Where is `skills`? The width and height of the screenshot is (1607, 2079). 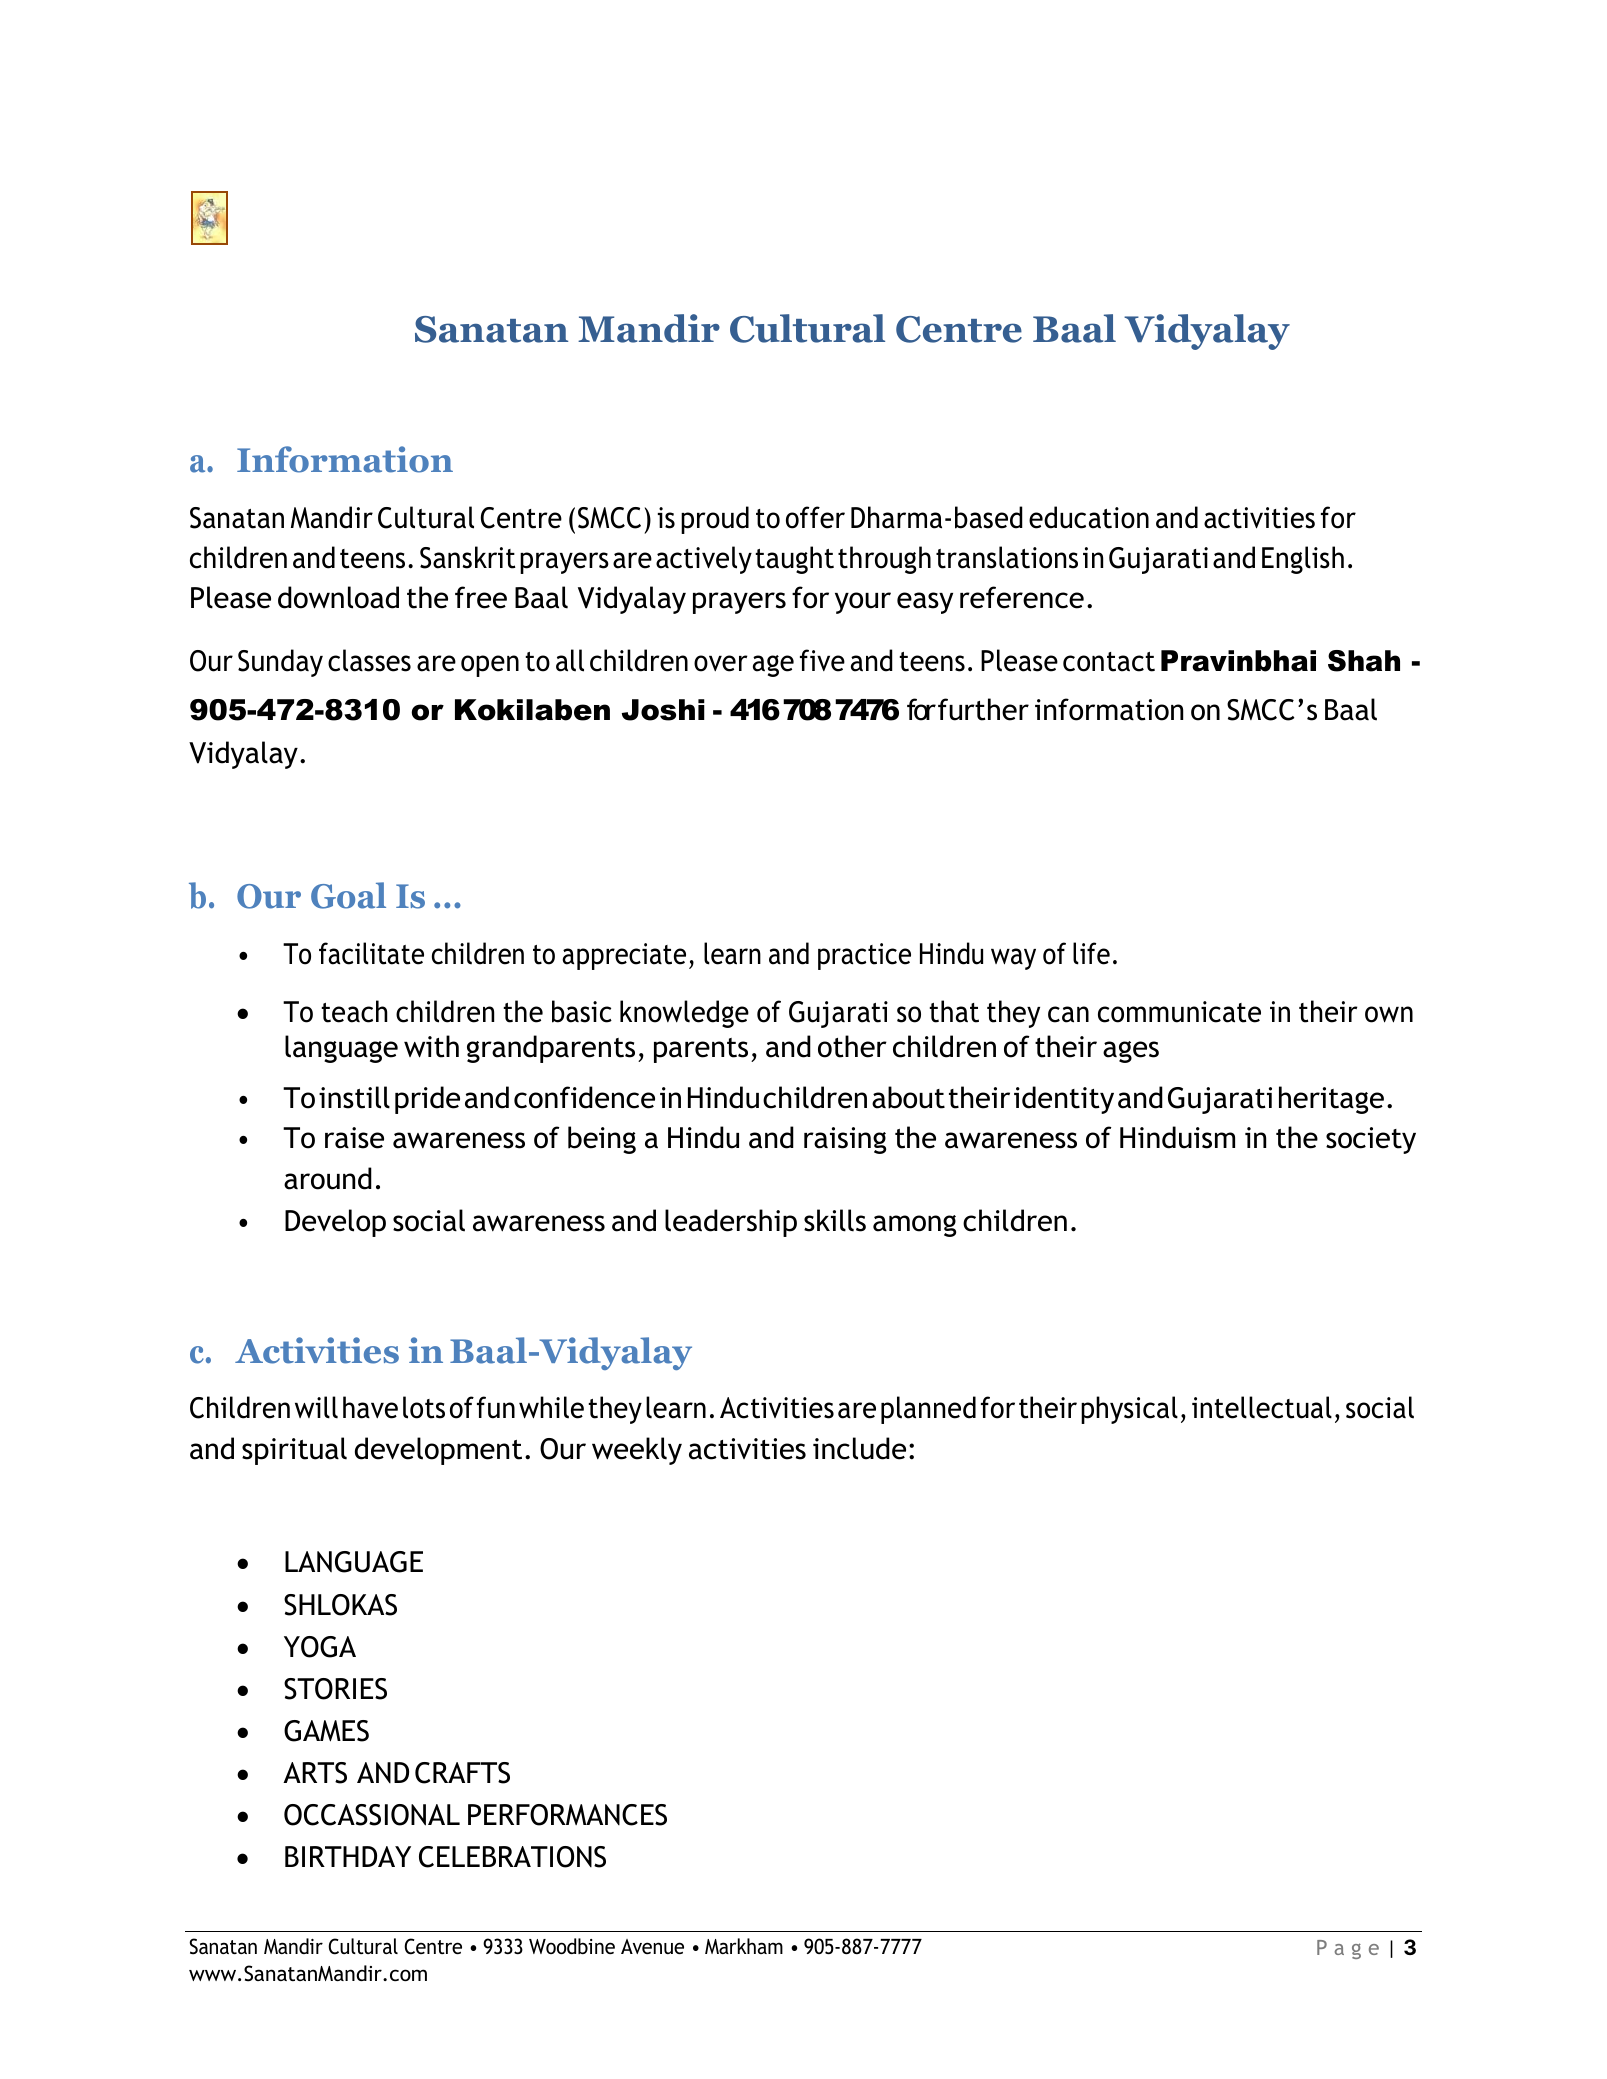
skills is located at coordinates (835, 1220).
